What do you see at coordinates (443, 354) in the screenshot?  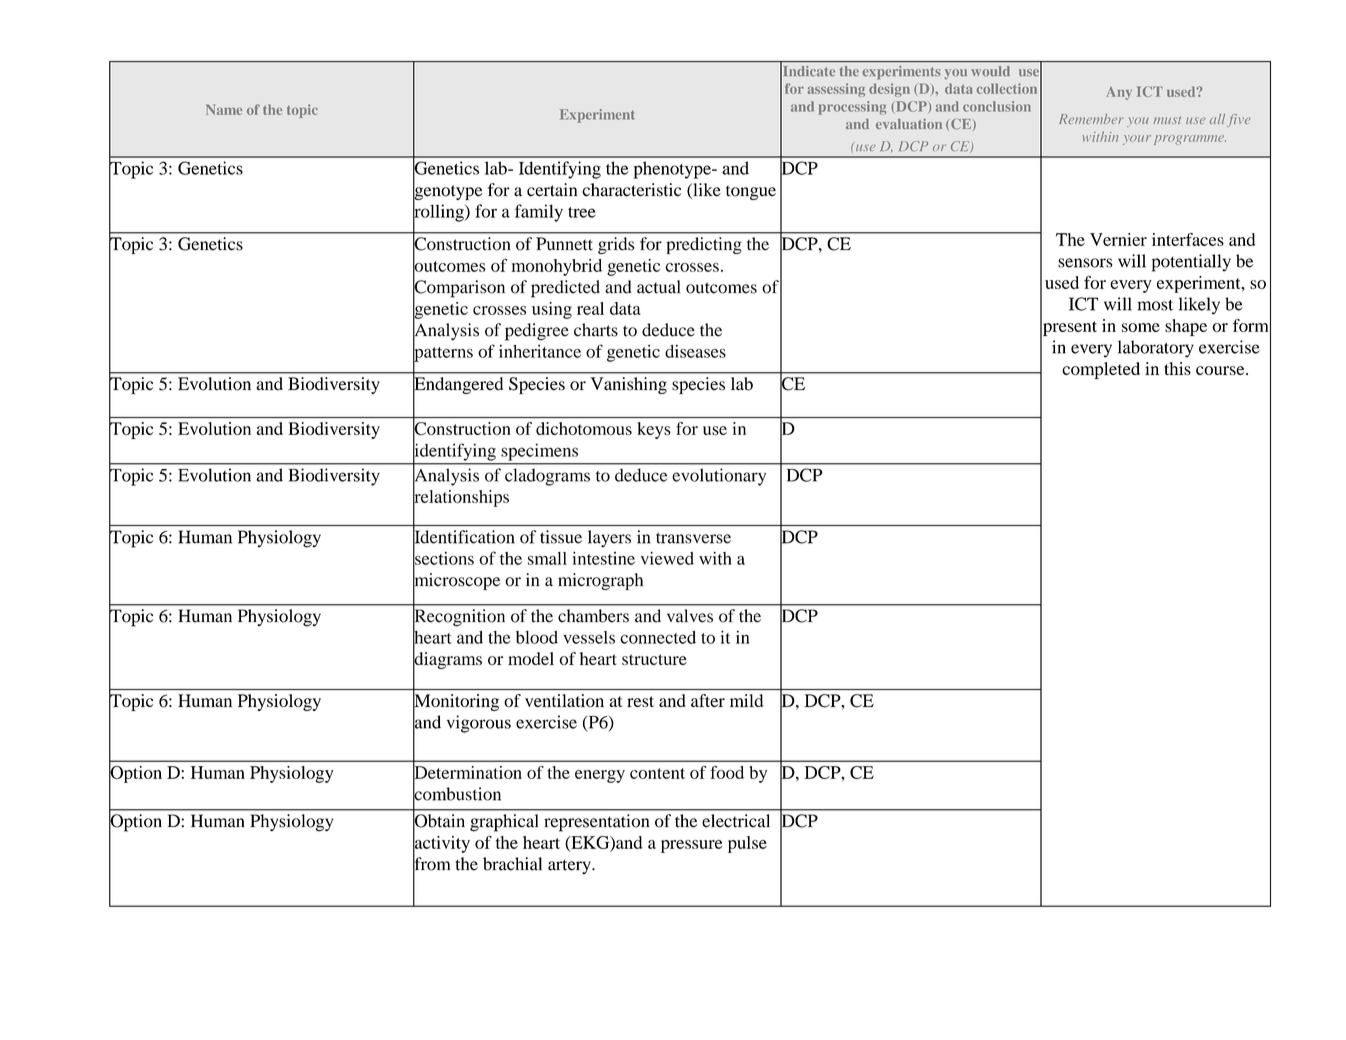 I see `patterns` at bounding box center [443, 354].
